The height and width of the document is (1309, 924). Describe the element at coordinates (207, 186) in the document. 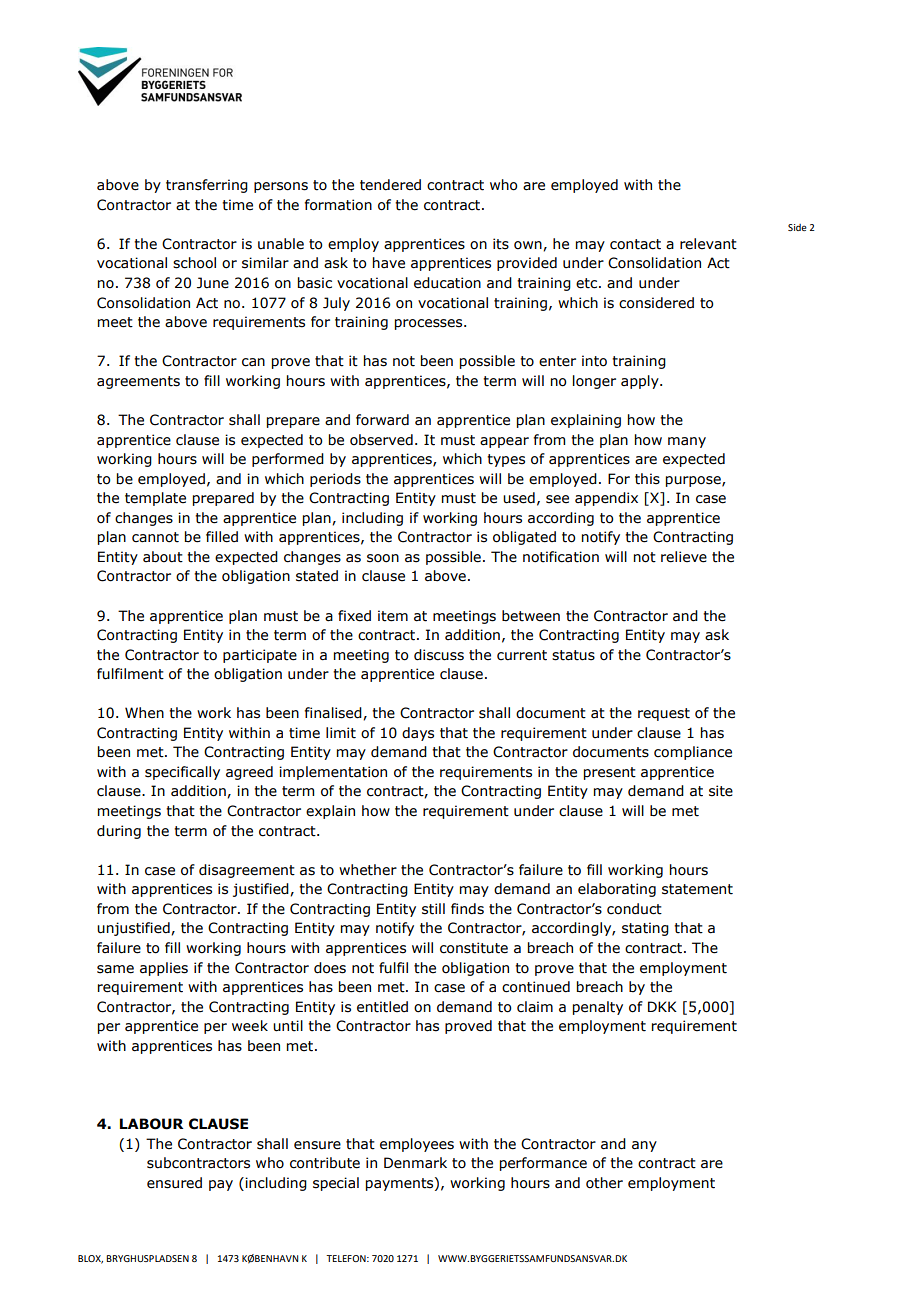

I see `transferring` at that location.
